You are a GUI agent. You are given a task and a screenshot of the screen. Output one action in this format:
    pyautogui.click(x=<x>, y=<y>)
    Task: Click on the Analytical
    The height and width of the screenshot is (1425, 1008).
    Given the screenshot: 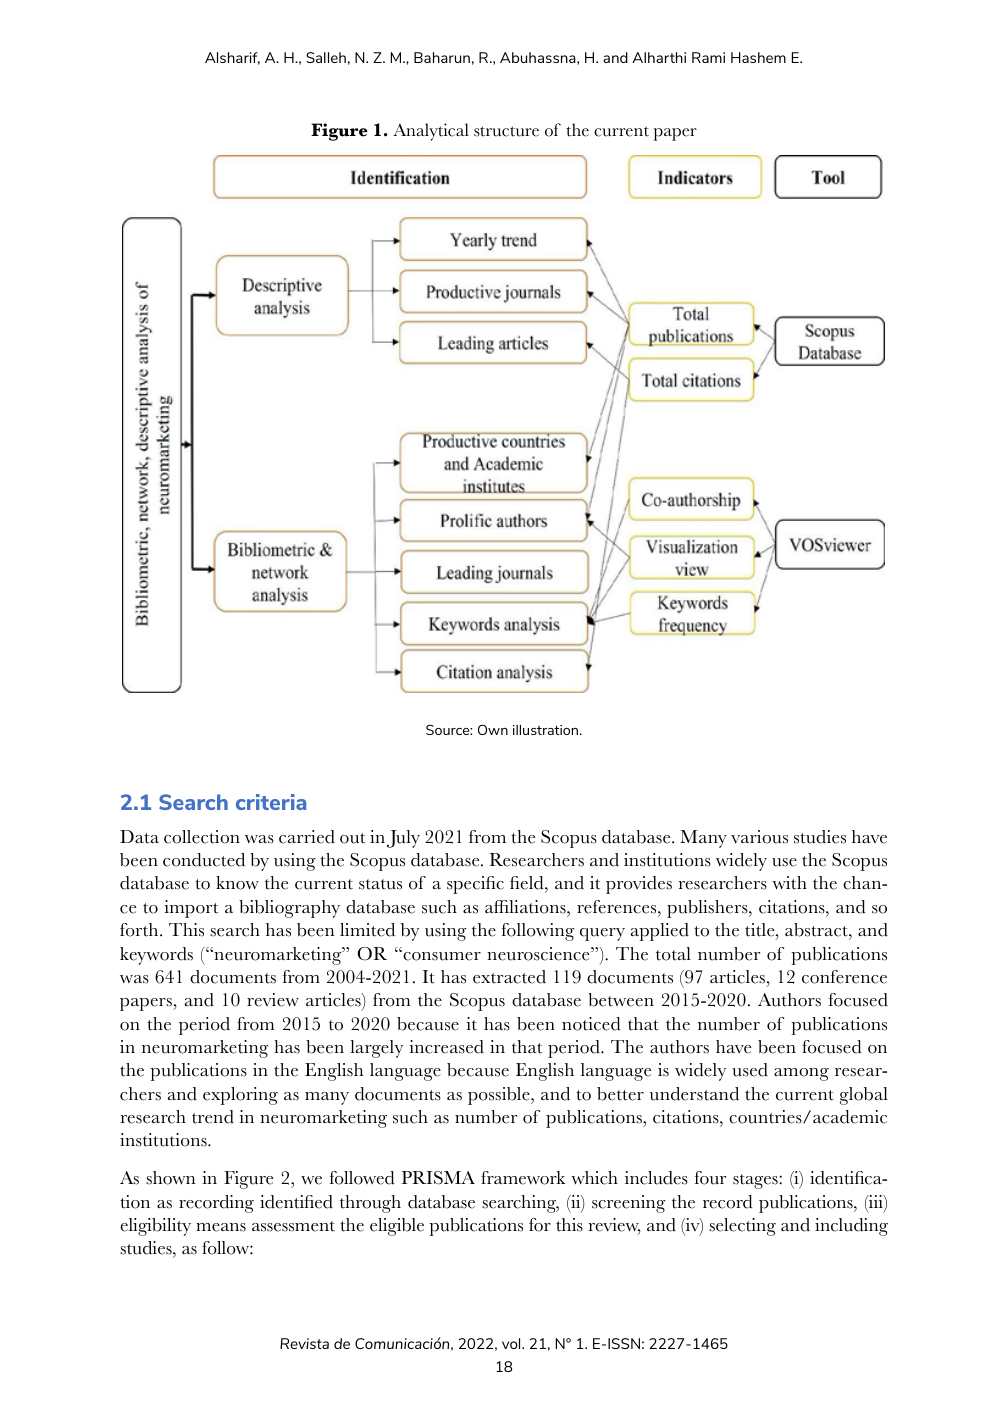 What is the action you would take?
    pyautogui.click(x=431, y=132)
